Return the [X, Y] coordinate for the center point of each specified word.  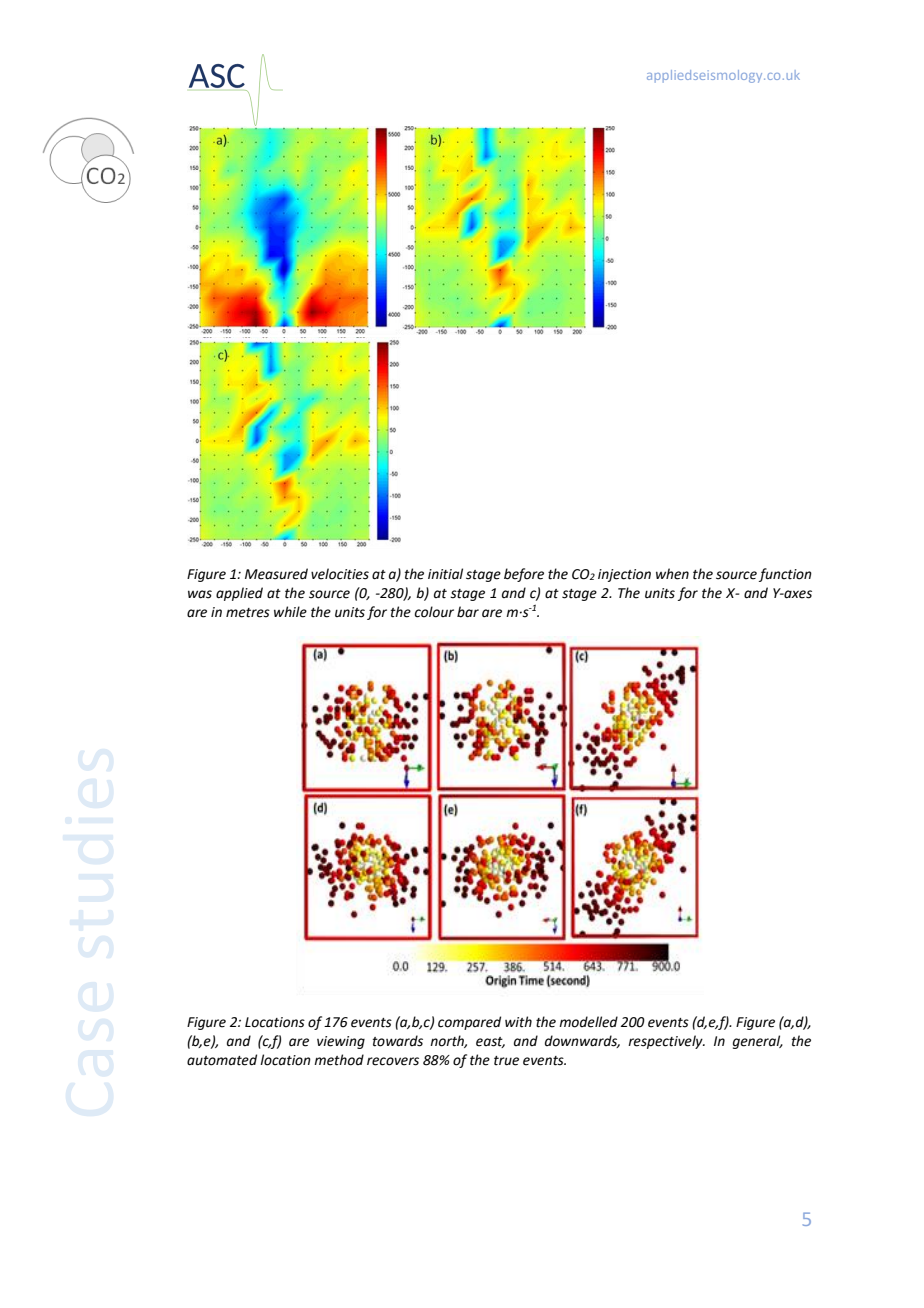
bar [468, 612]
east [490, 1042]
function [785, 575]
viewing [341, 1042]
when [672, 574]
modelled [588, 1022]
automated [222, 1060]
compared [469, 1023]
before [524, 575]
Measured [276, 574]
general [758, 1042]
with [518, 1022]
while [290, 612]
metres [248, 613]
